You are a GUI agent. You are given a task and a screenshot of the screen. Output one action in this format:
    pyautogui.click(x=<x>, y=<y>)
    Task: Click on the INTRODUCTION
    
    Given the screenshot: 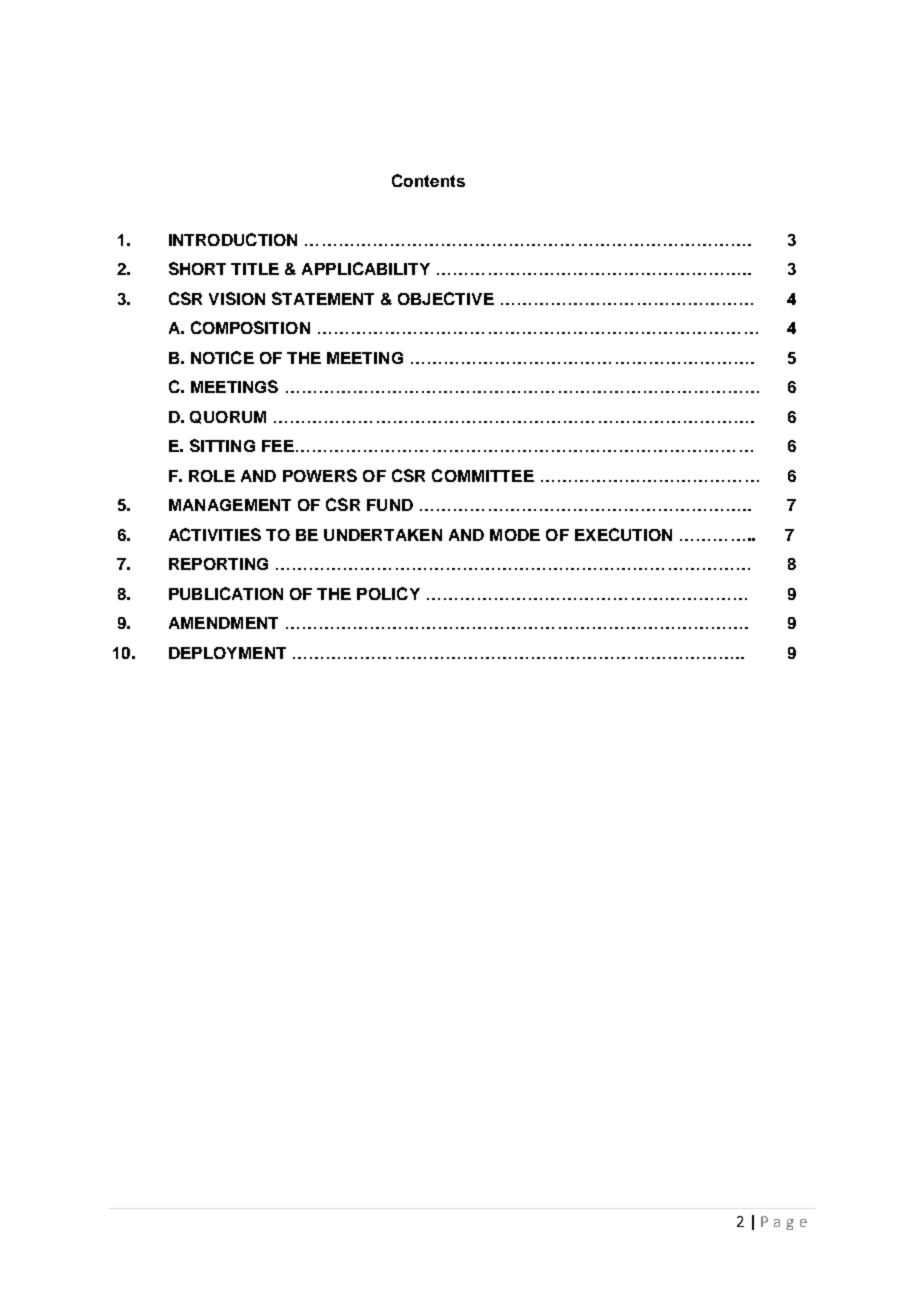 What is the action you would take?
    pyautogui.click(x=233, y=239)
